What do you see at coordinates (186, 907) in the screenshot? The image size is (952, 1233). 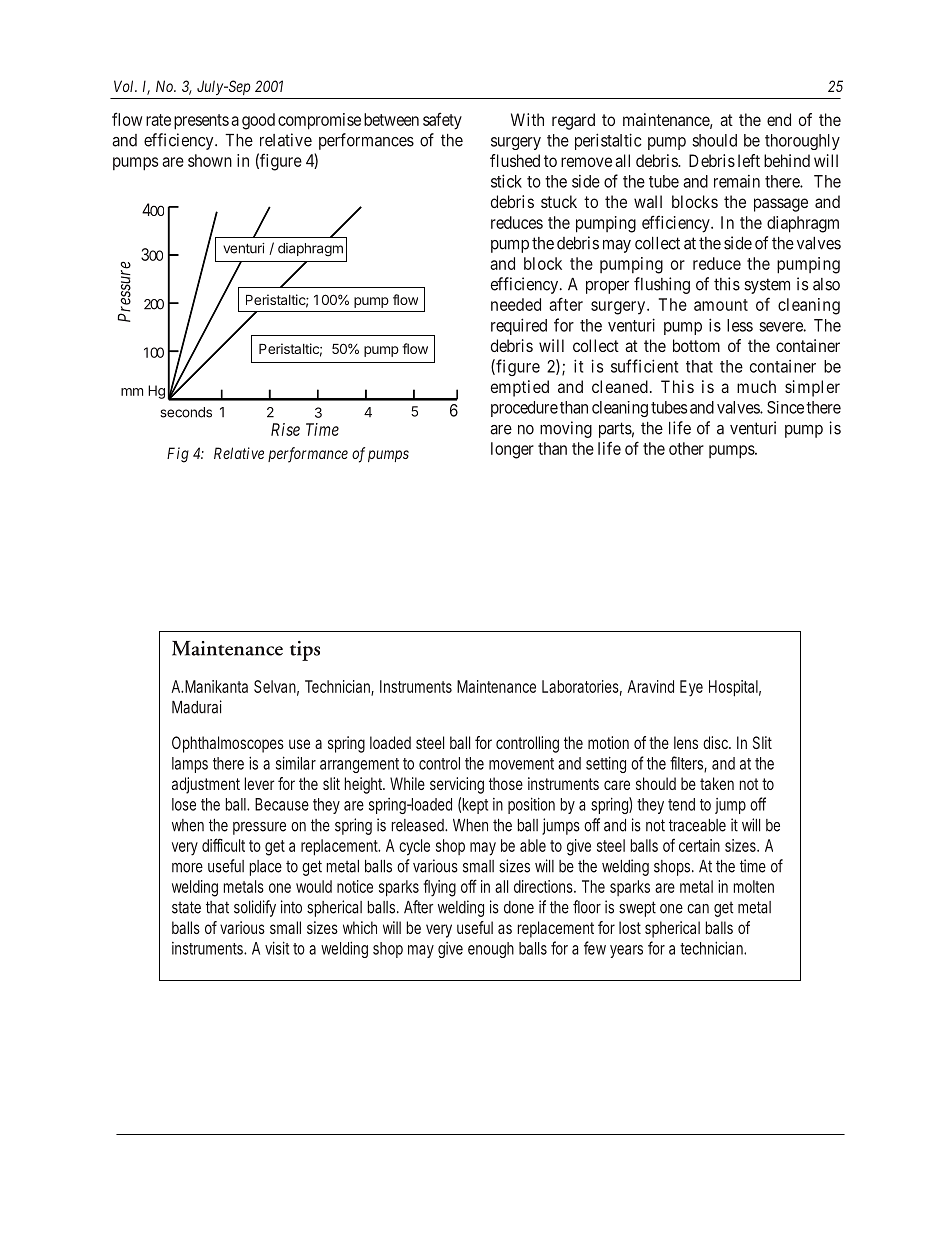 I see `state` at bounding box center [186, 907].
